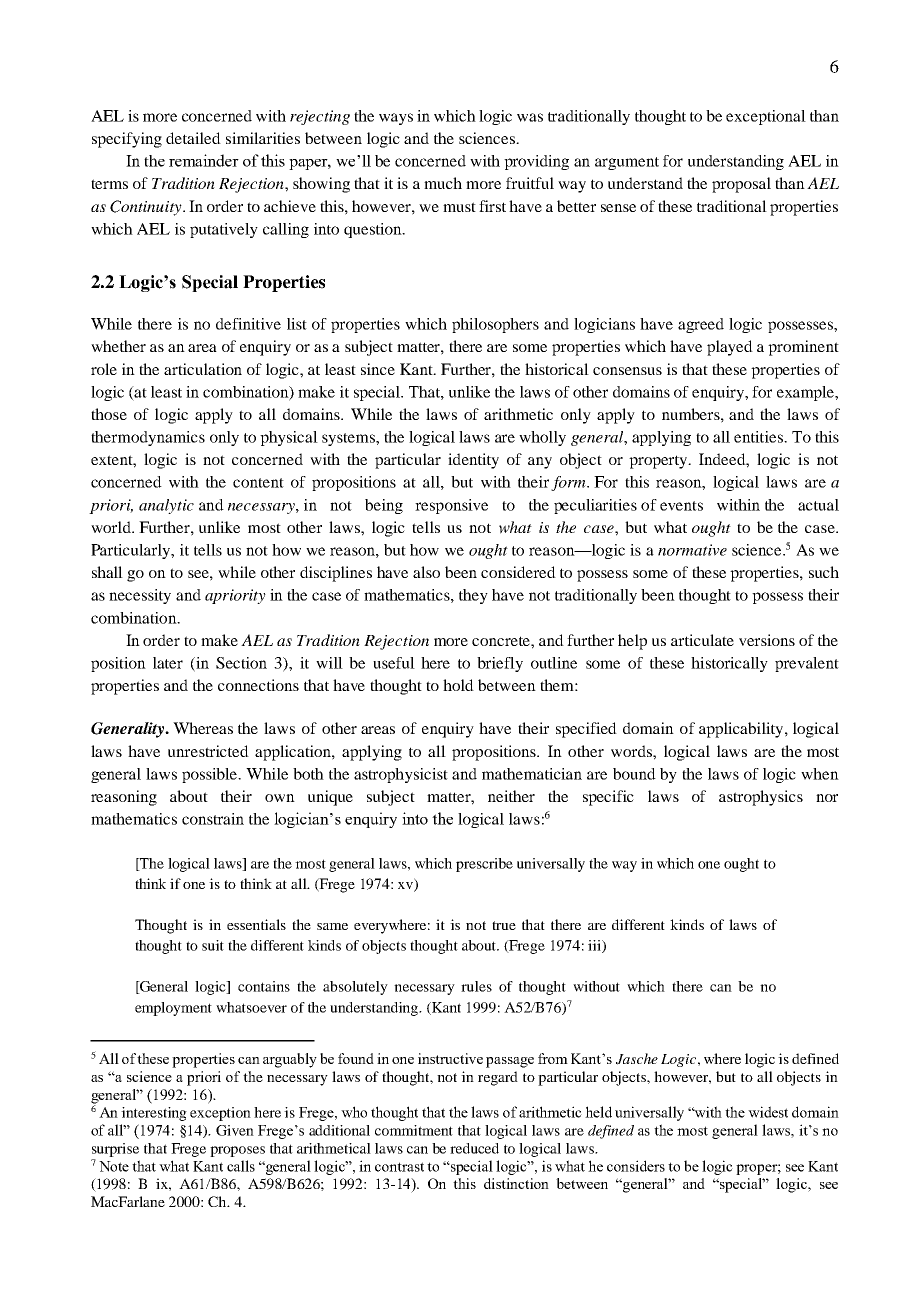 The image size is (924, 1308). What do you see at coordinates (767, 640) in the screenshot?
I see `versions` at bounding box center [767, 640].
